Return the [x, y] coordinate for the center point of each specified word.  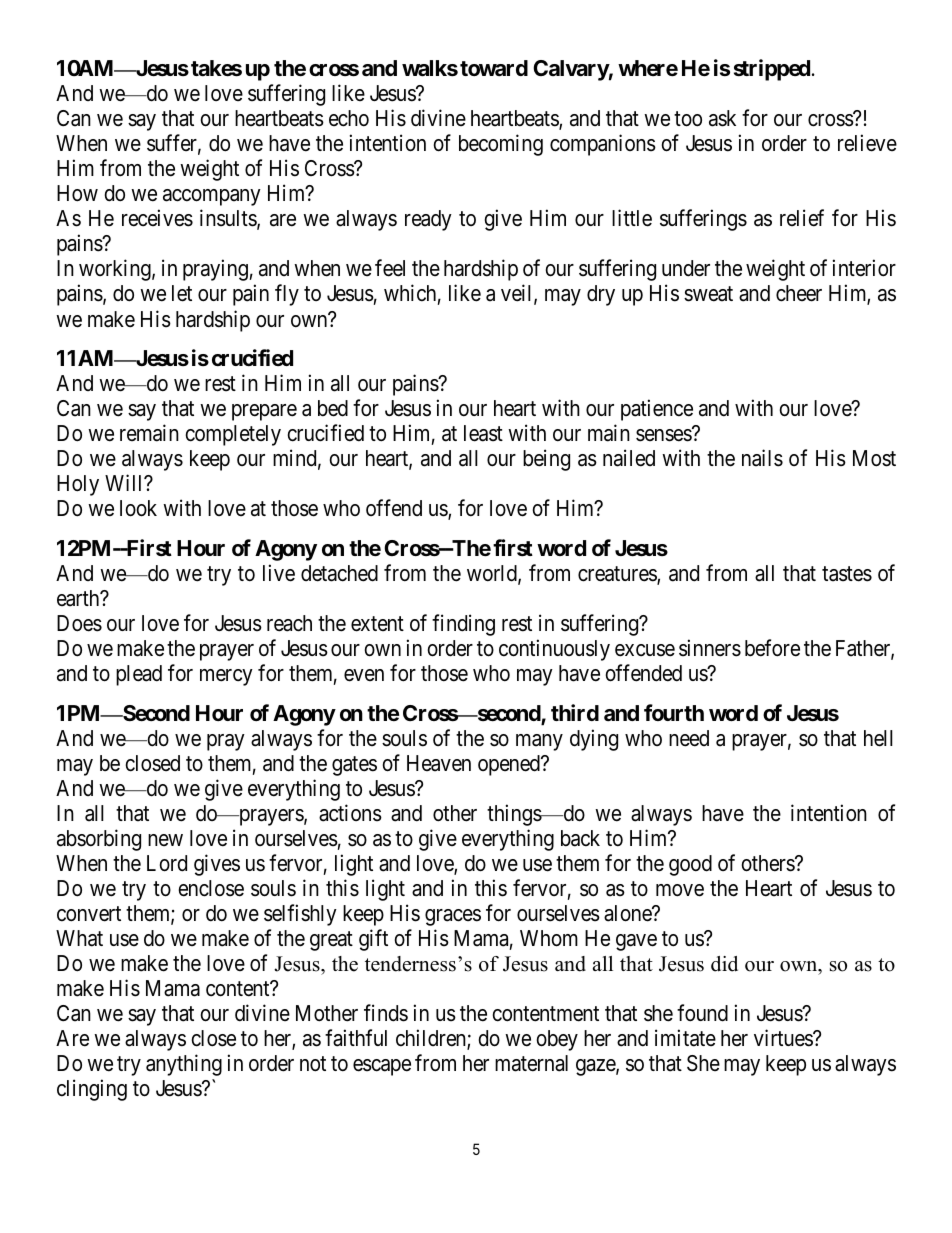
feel [390, 268]
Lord [167, 863]
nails [762, 458]
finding [463, 625]
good [690, 865]
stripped [772, 70]
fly [287, 295]
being [546, 460]
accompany [212, 197]
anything [184, 1065]
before [772, 648]
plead [139, 675]
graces [453, 917]
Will [125, 482]
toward [494, 68]
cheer [799, 293]
